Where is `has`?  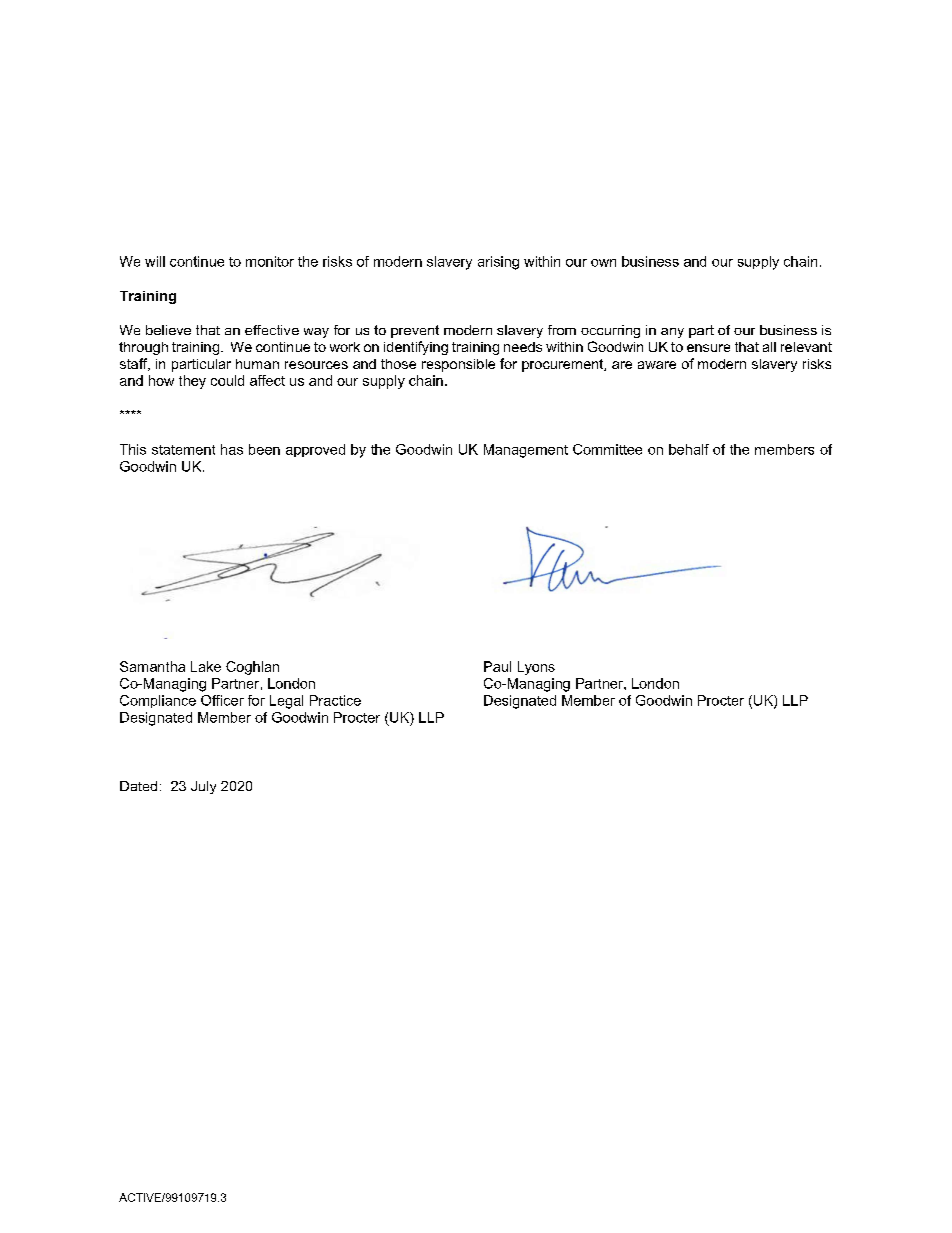
has is located at coordinates (232, 449).
